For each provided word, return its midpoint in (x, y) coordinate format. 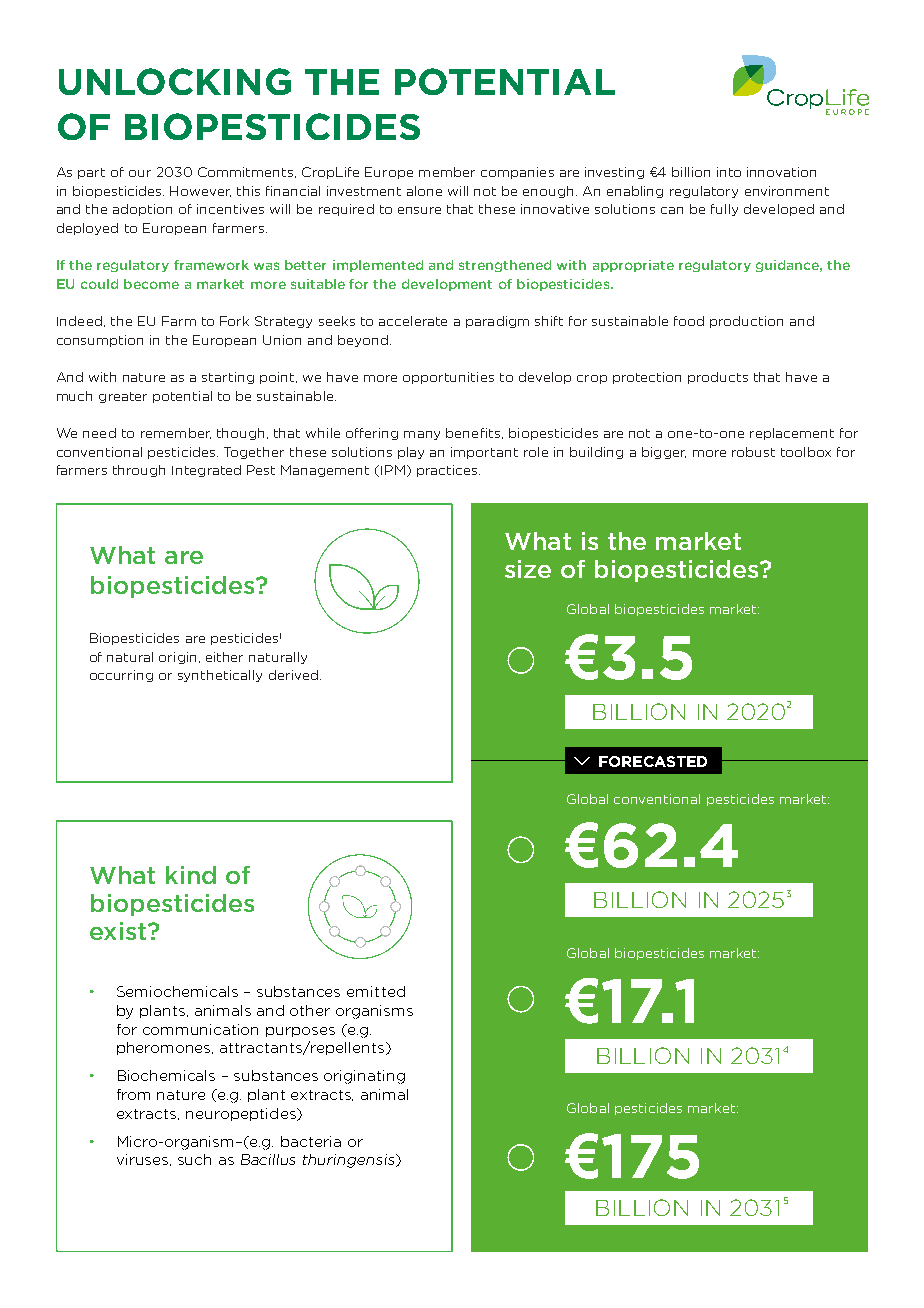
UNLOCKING (175, 81)
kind (191, 875)
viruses (144, 1160)
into (729, 172)
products (718, 378)
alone (424, 191)
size (528, 569)
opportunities (448, 378)
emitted (376, 991)
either (224, 657)
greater (123, 397)
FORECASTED (653, 761)
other (310, 1010)
